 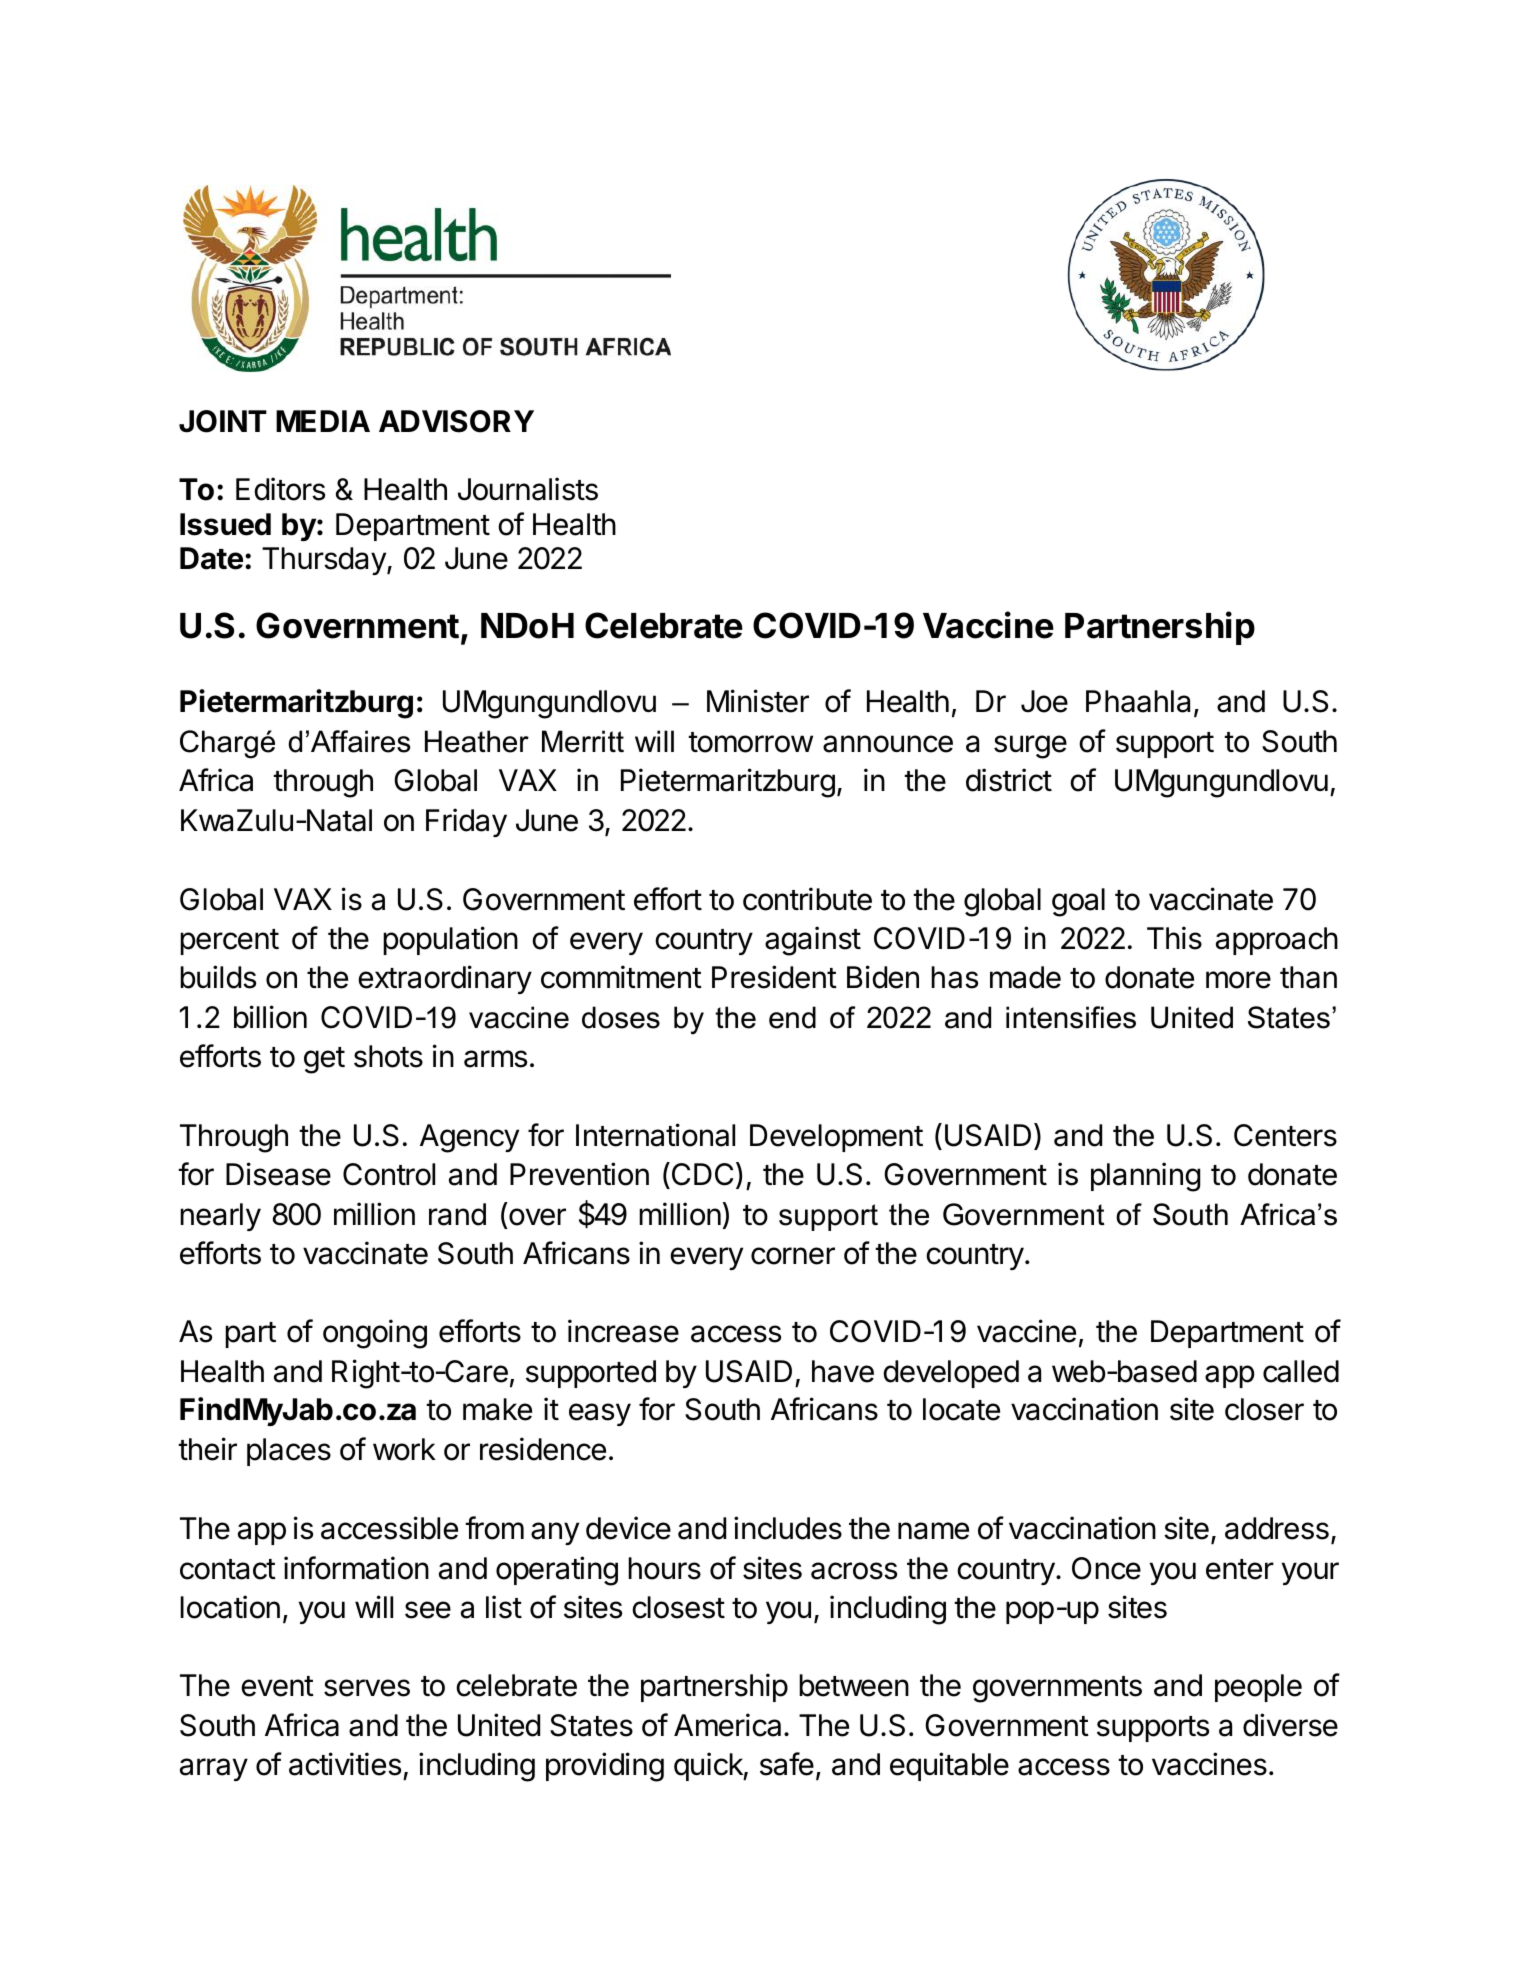 I want to click on called, so click(x=1301, y=1371).
